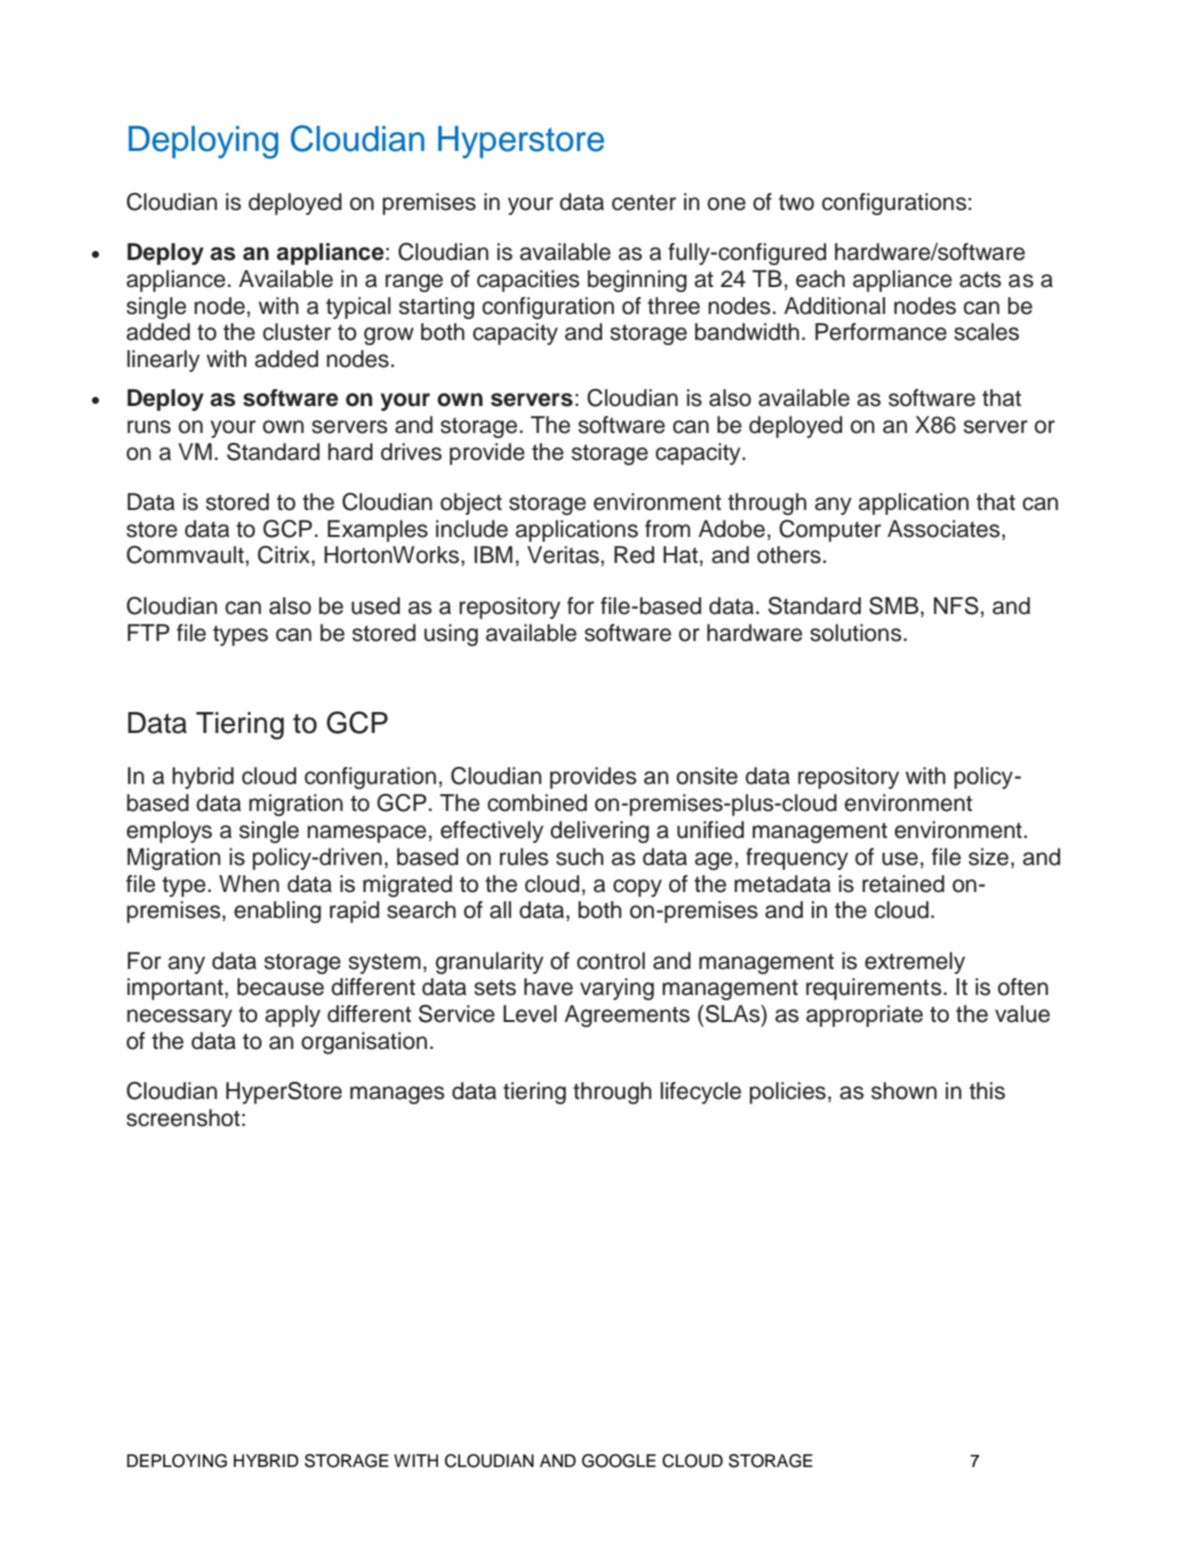 The image size is (1191, 1541). What do you see at coordinates (987, 1091) in the page?
I see `this` at bounding box center [987, 1091].
